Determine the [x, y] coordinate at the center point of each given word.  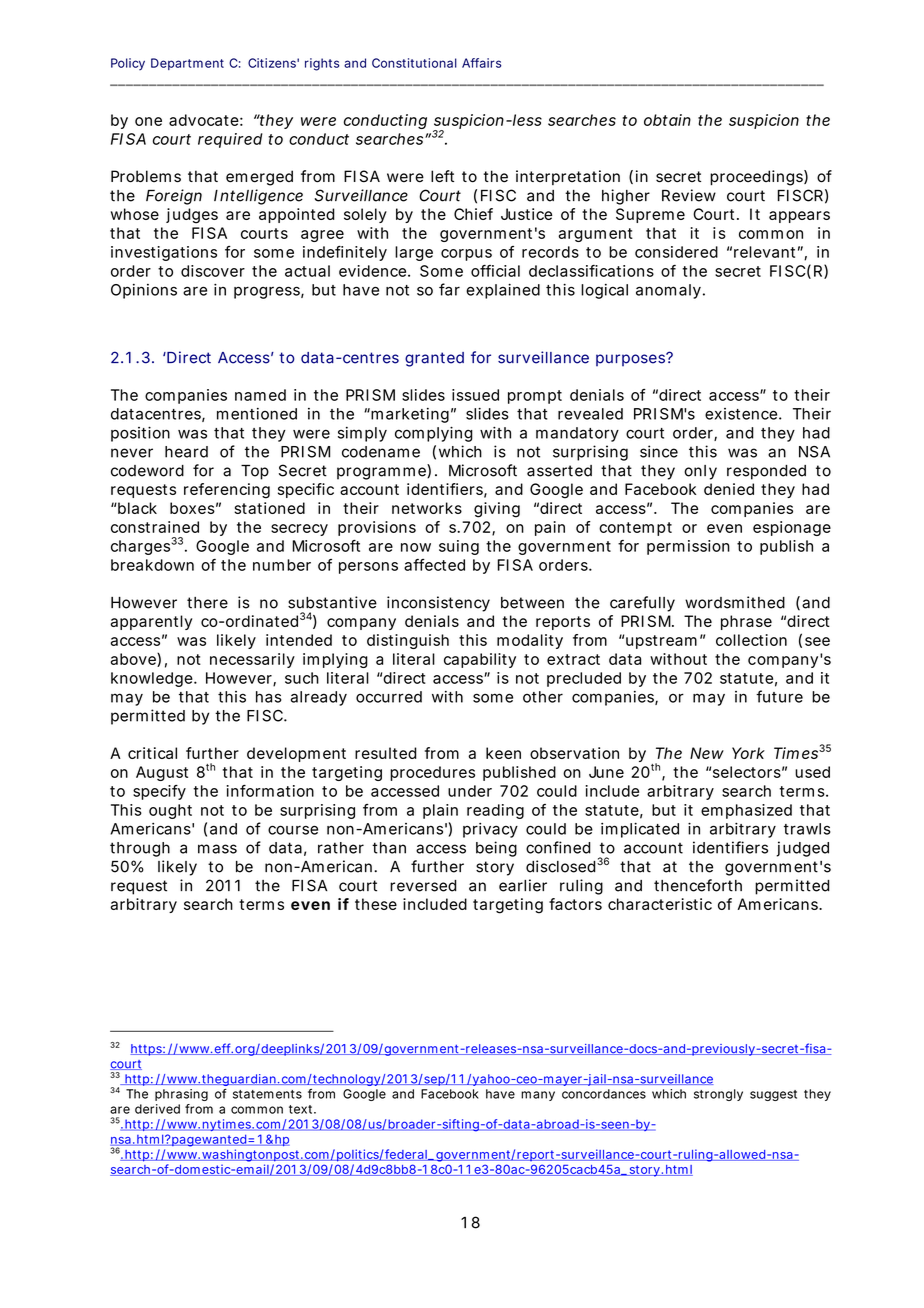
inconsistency [438, 604]
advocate [206, 120]
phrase [746, 622]
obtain [667, 120]
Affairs [481, 63]
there [207, 603]
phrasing [181, 1095]
